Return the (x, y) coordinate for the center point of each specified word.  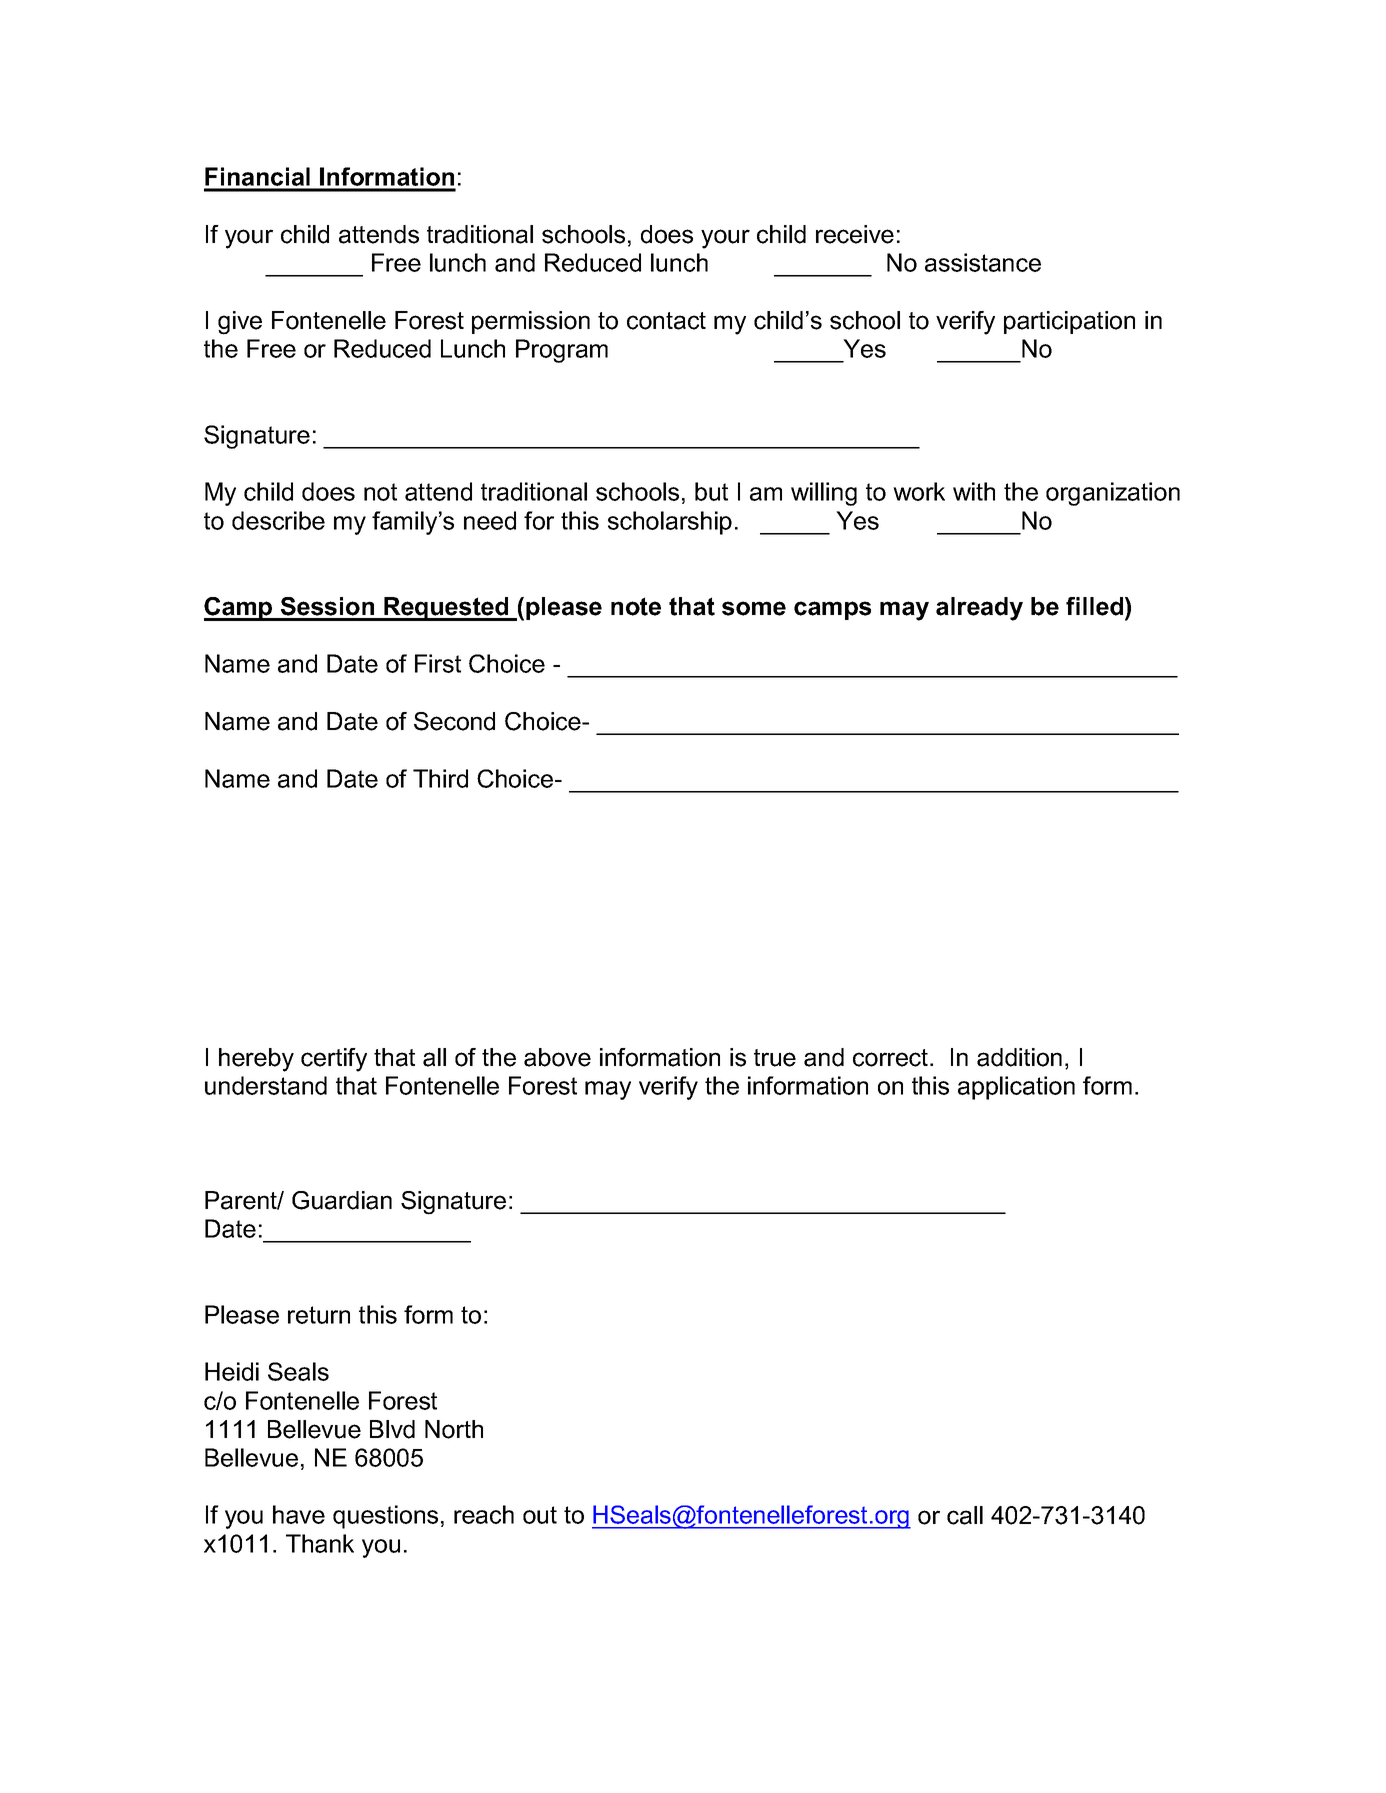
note (636, 606)
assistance (983, 262)
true (775, 1058)
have (299, 1514)
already (979, 609)
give (240, 323)
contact (666, 321)
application (1016, 1088)
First (438, 663)
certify (334, 1060)
